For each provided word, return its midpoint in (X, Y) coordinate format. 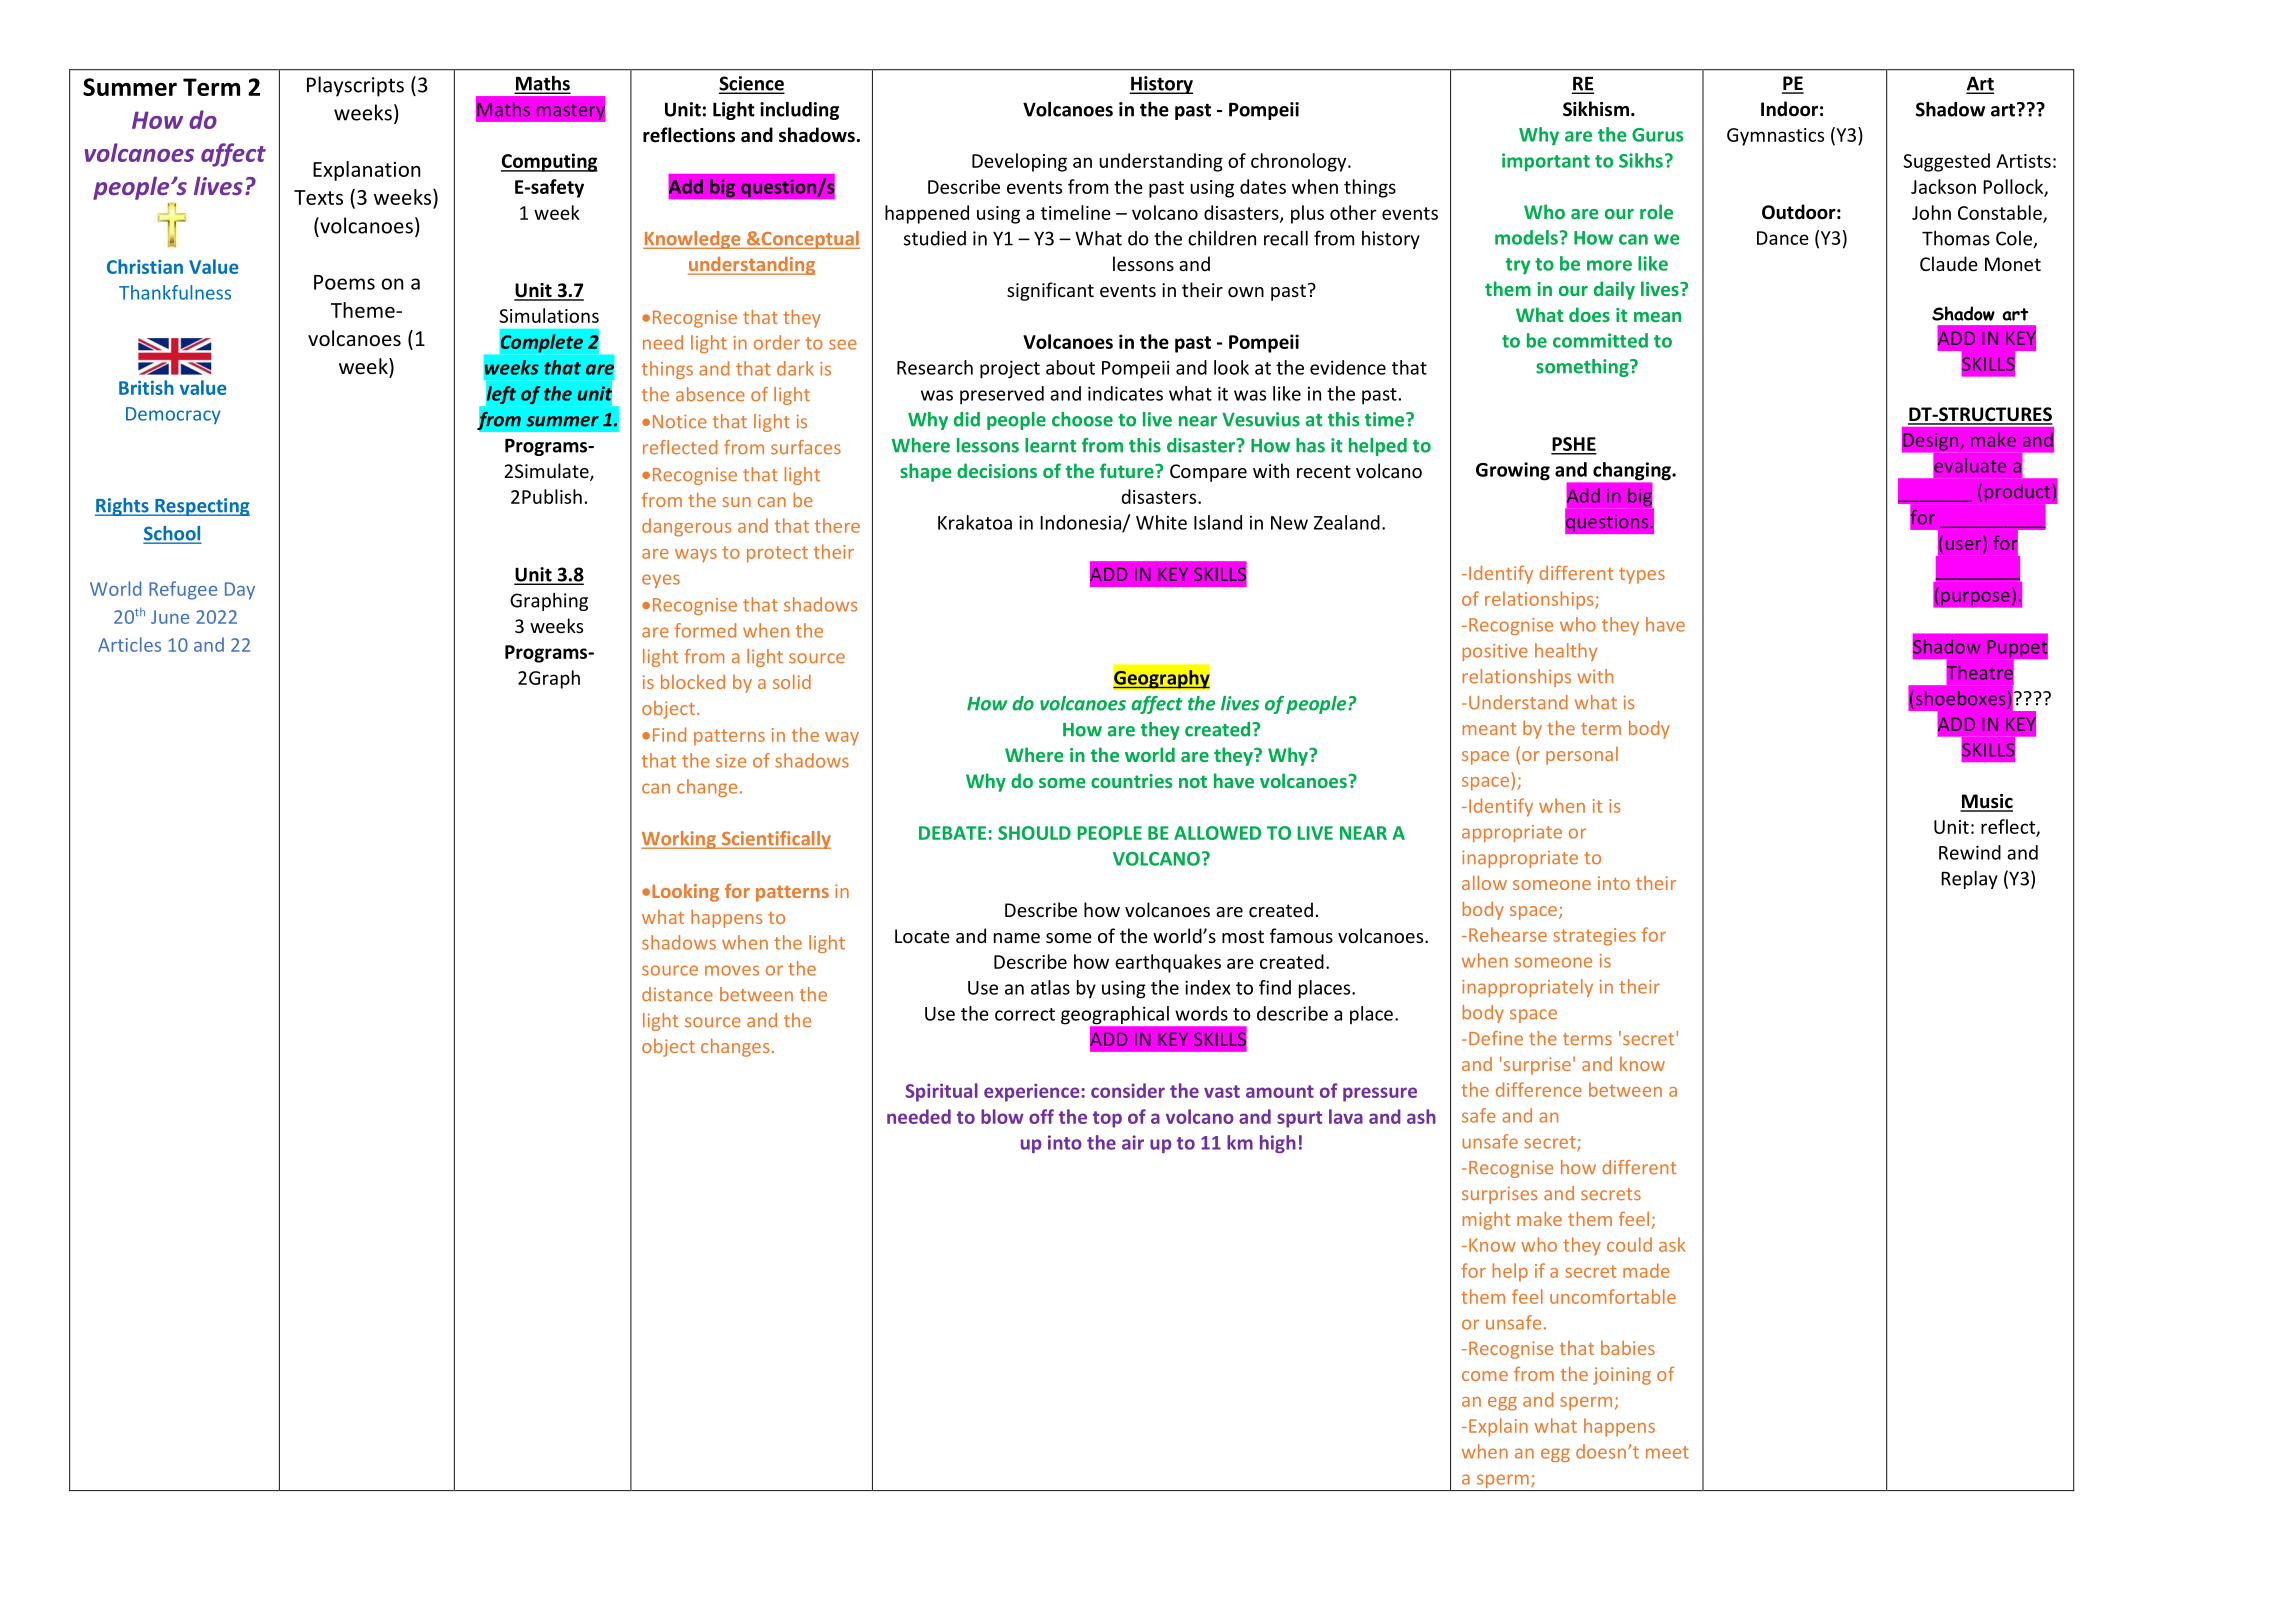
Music (1986, 802)
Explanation (367, 171)
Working (679, 840)
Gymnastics (1775, 137)
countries (1131, 781)
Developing (1019, 162)
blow (1002, 1116)
